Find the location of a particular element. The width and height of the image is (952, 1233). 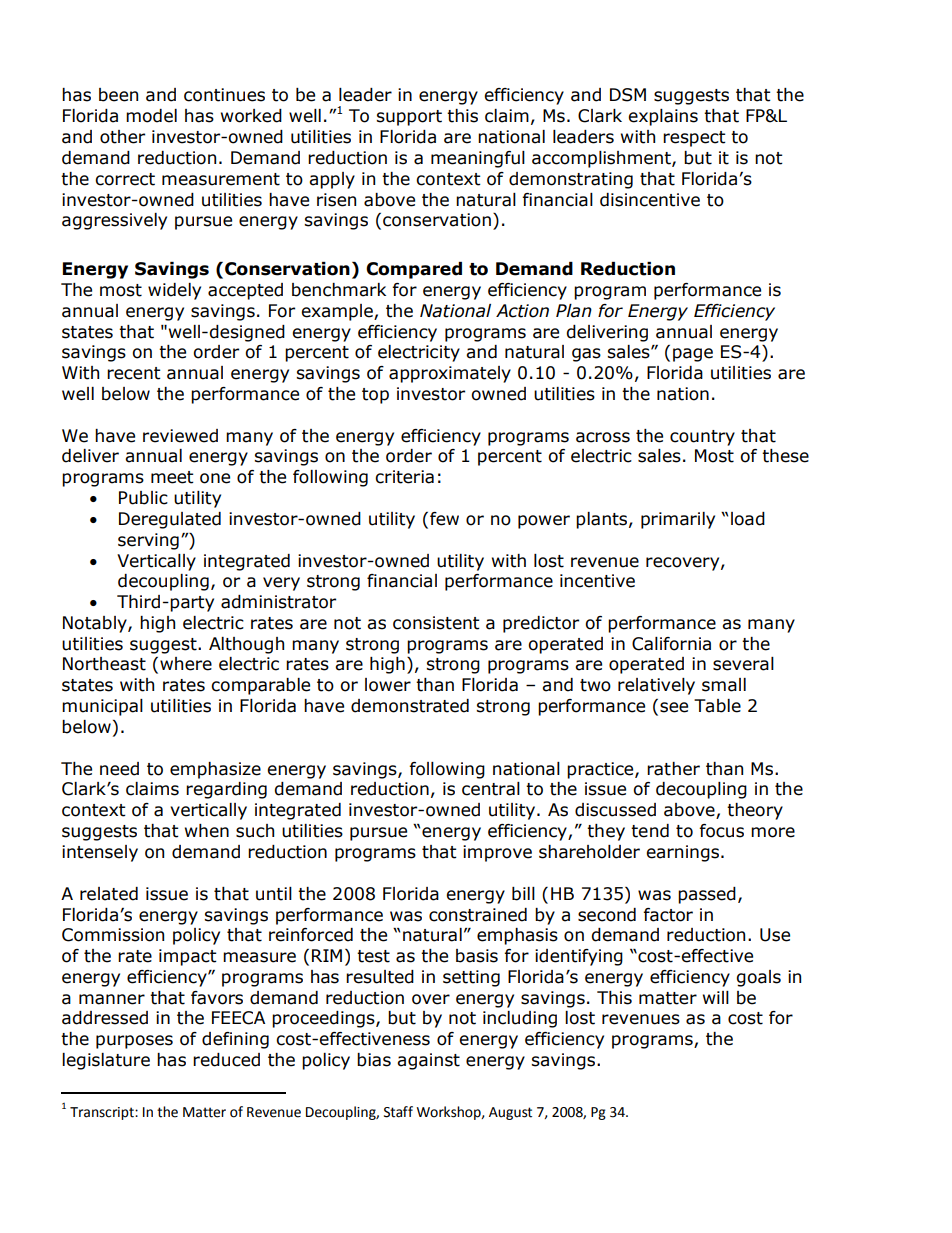

respect is located at coordinates (694, 139).
